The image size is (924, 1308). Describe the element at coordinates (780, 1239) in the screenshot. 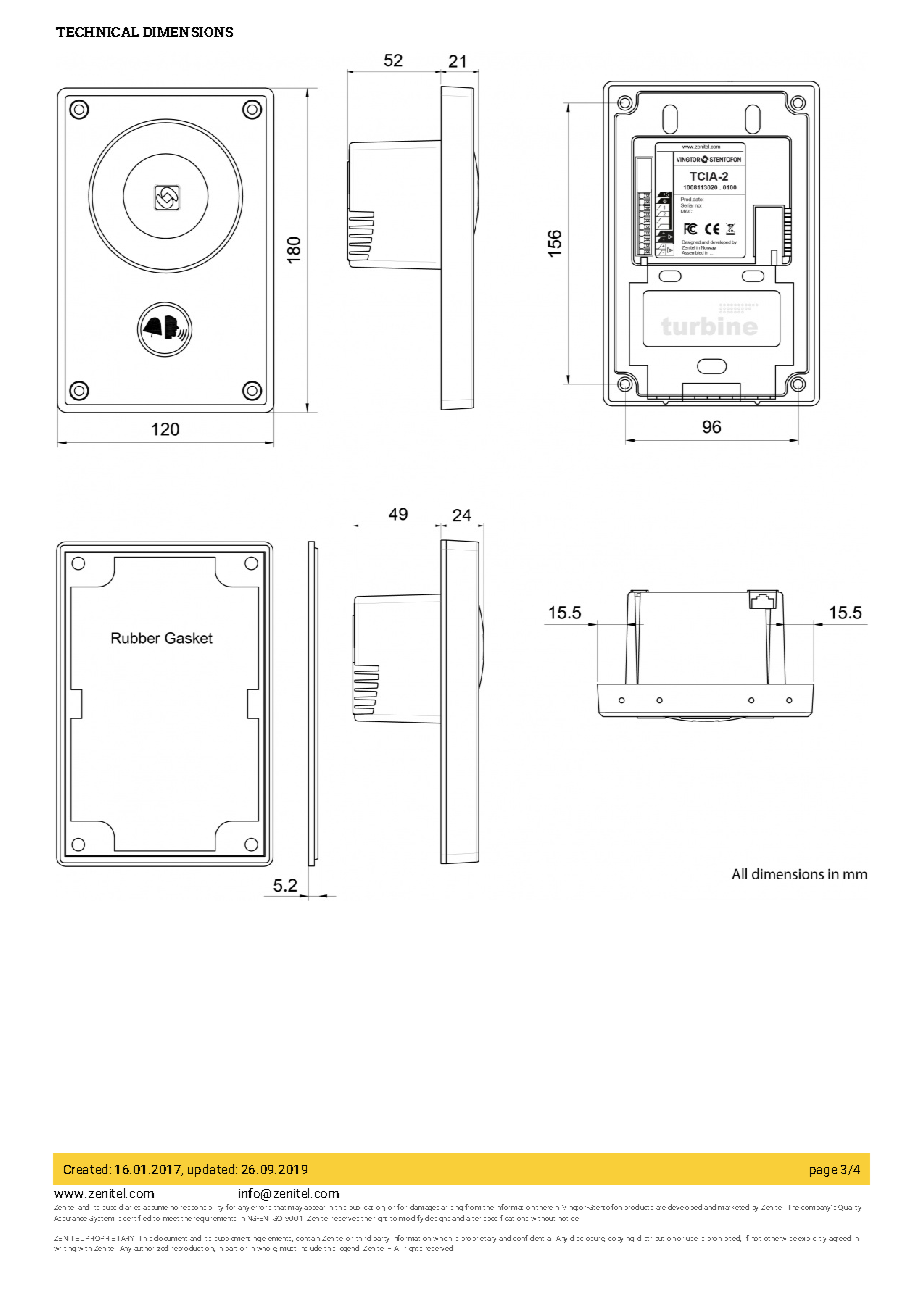

I see `otherwise` at that location.
